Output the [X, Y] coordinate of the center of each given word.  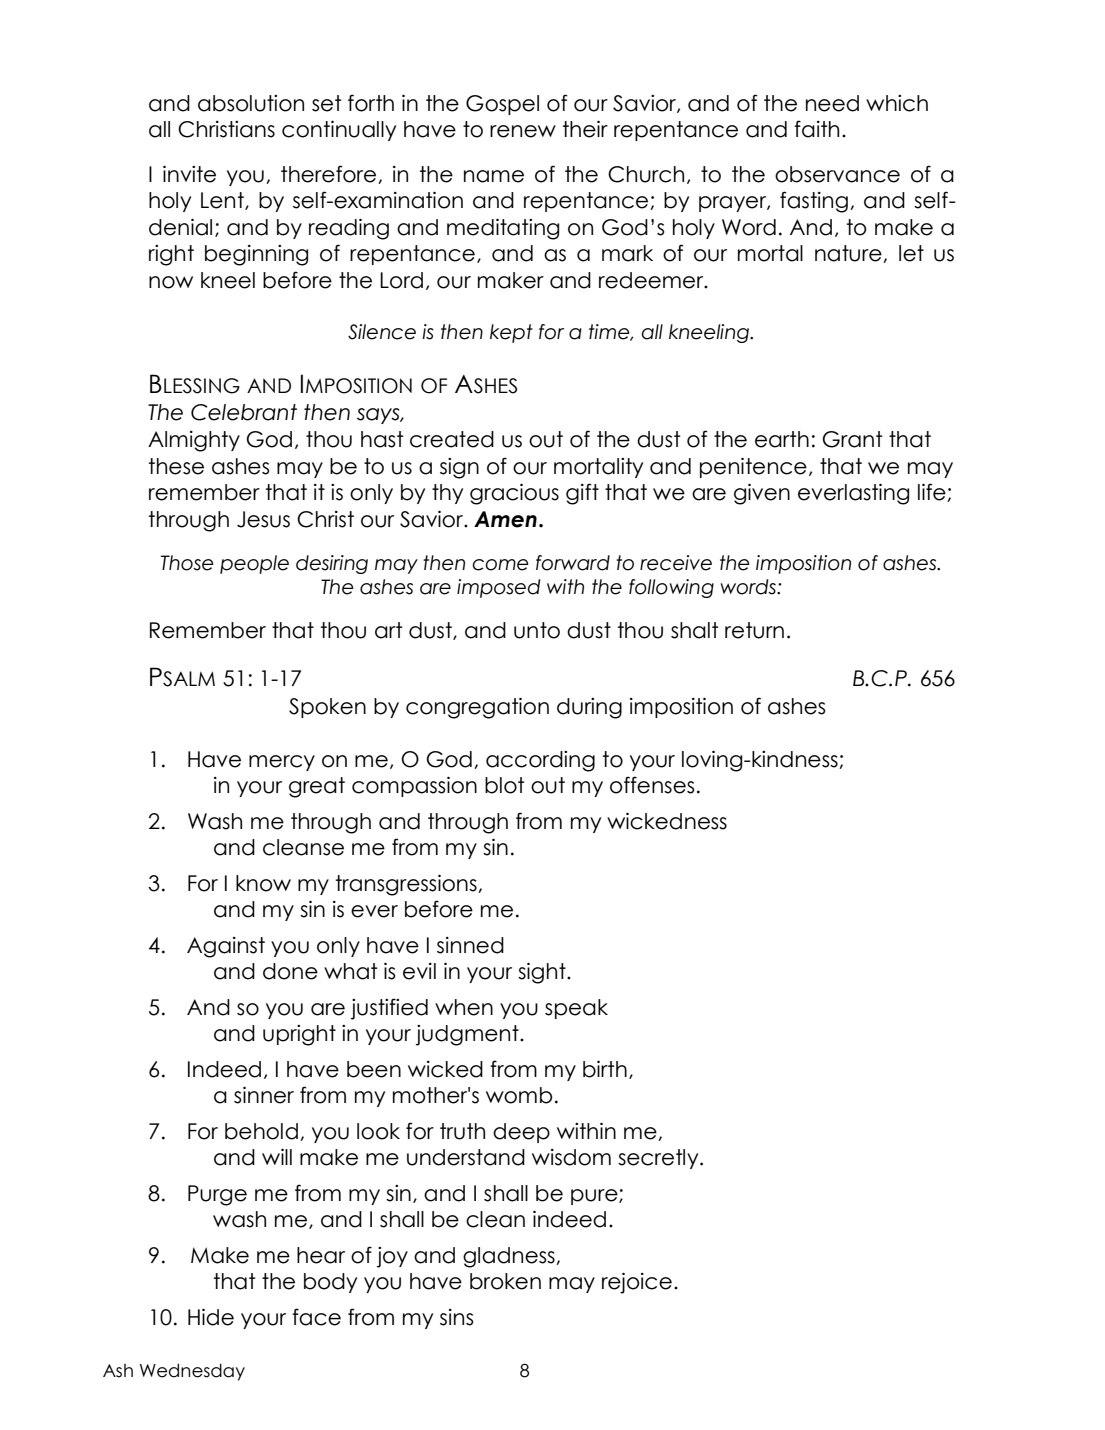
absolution [251, 103]
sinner [264, 1095]
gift [582, 494]
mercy [282, 763]
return [754, 630]
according [540, 761]
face [316, 1317]
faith [816, 129]
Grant [852, 439]
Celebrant [244, 412]
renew [523, 131]
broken [505, 1281]
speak [576, 1009]
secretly [659, 1159]
